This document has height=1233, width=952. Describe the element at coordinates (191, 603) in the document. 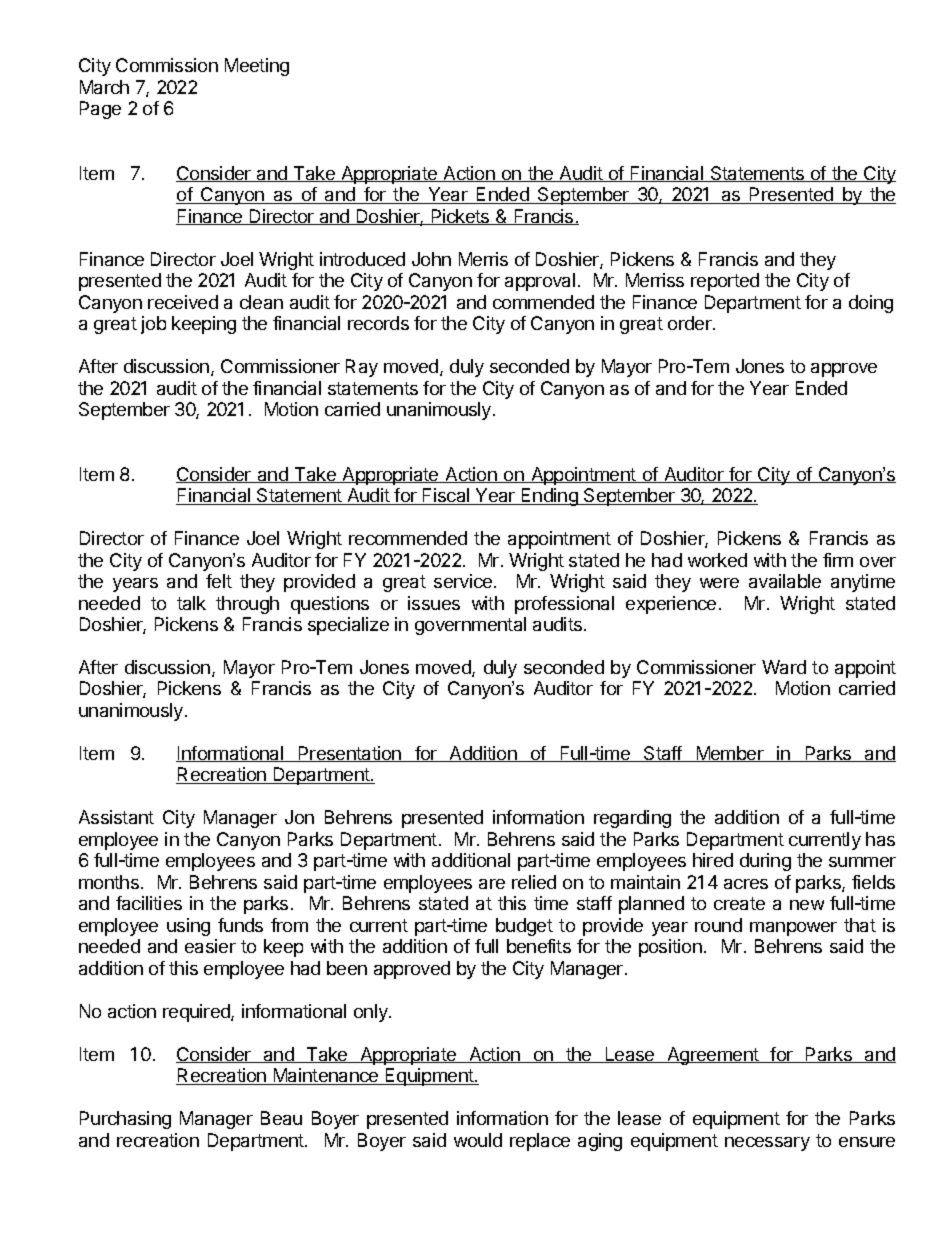

I see `talk` at that location.
